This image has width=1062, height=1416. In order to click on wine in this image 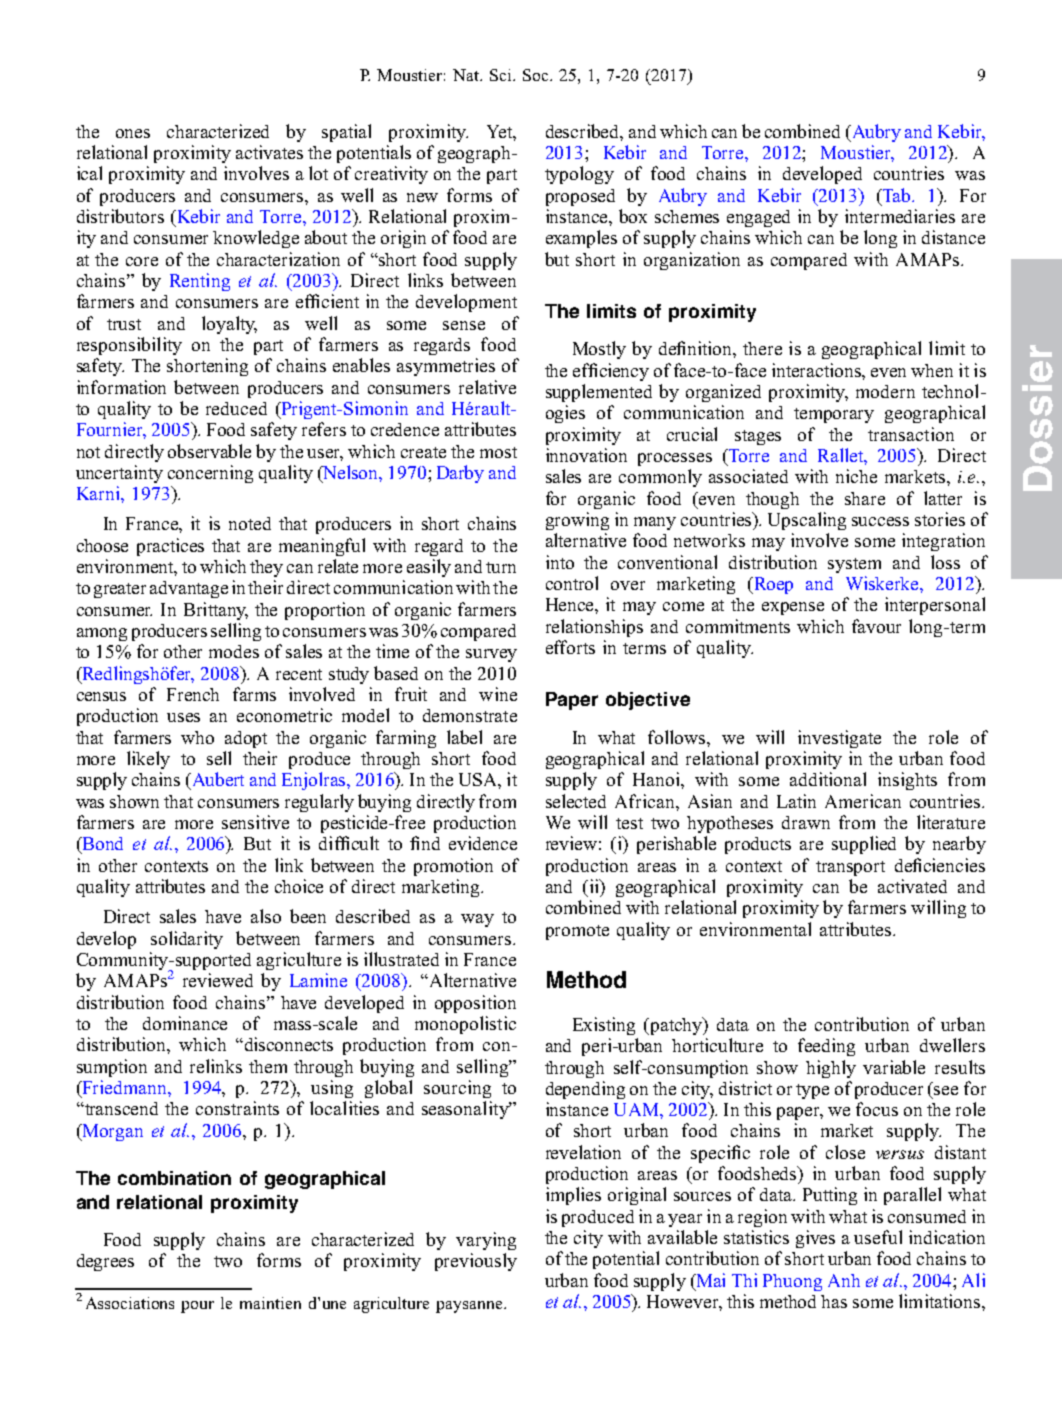, I will do `click(498, 694)`.
